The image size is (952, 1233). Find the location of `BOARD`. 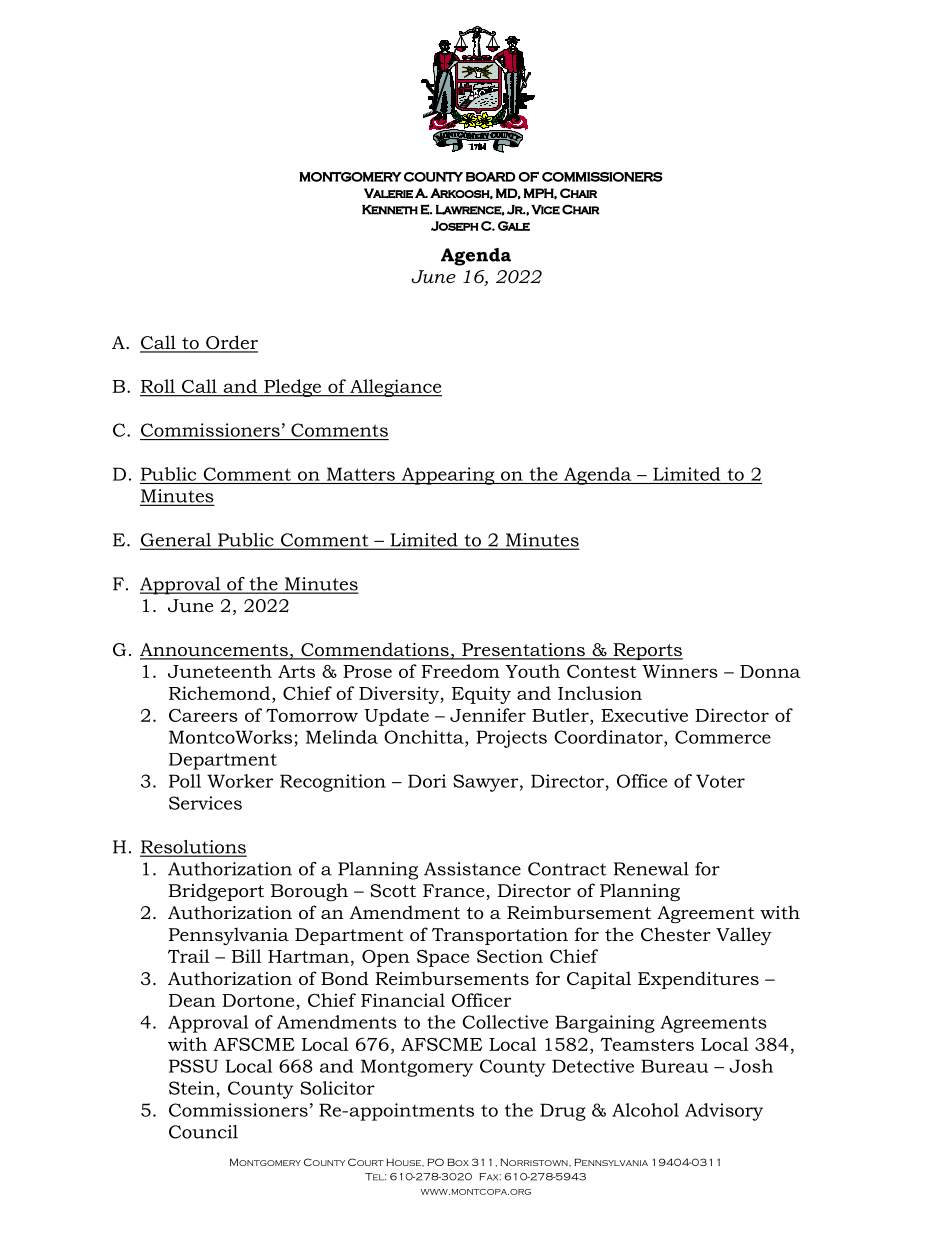

BOARD is located at coordinates (490, 177).
